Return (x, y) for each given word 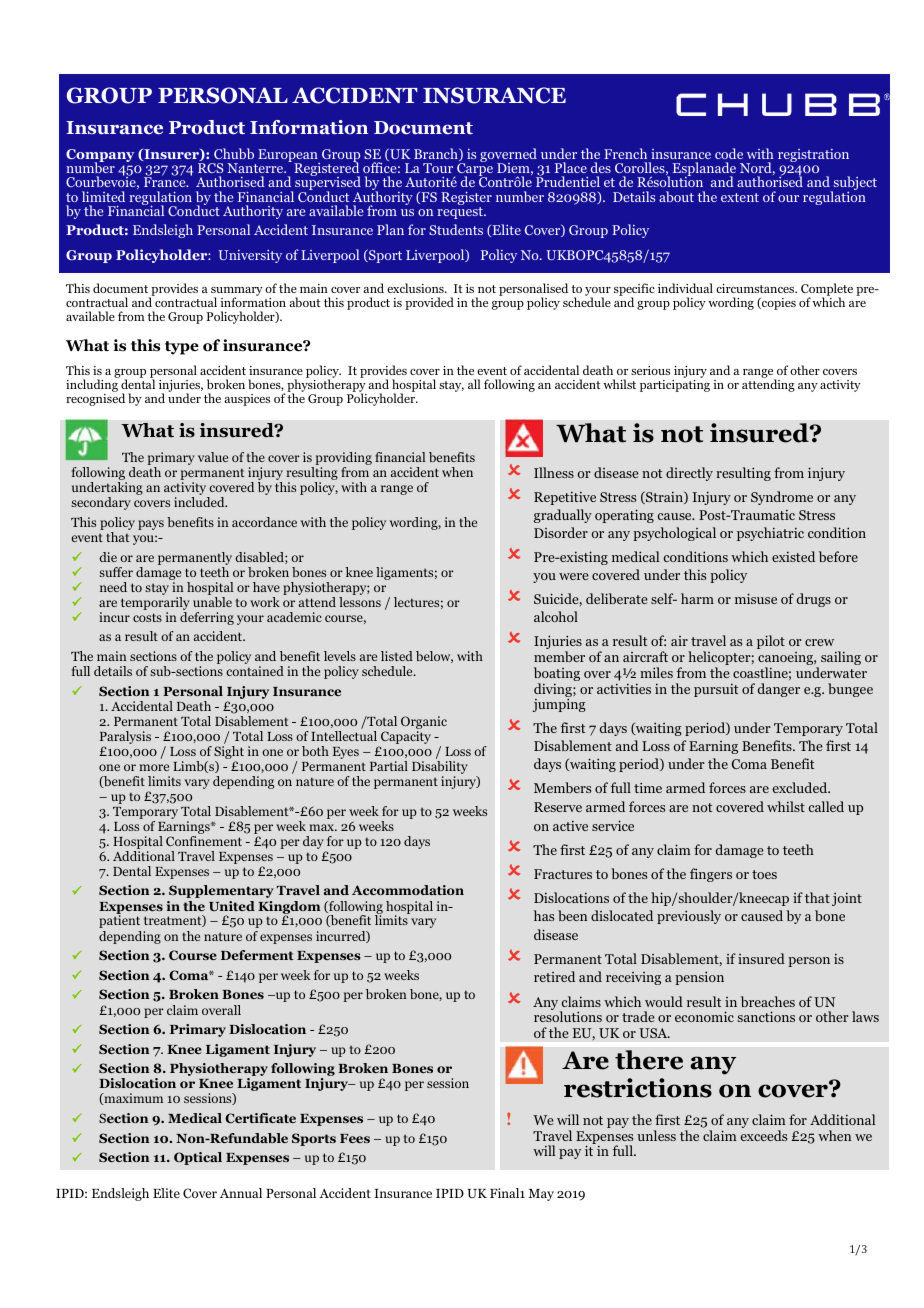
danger (779, 690)
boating (557, 675)
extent (740, 197)
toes (764, 874)
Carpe (475, 170)
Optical (198, 1158)
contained (255, 671)
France (166, 182)
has (544, 915)
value (213, 457)
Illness (554, 472)
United (232, 906)
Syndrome (782, 498)
